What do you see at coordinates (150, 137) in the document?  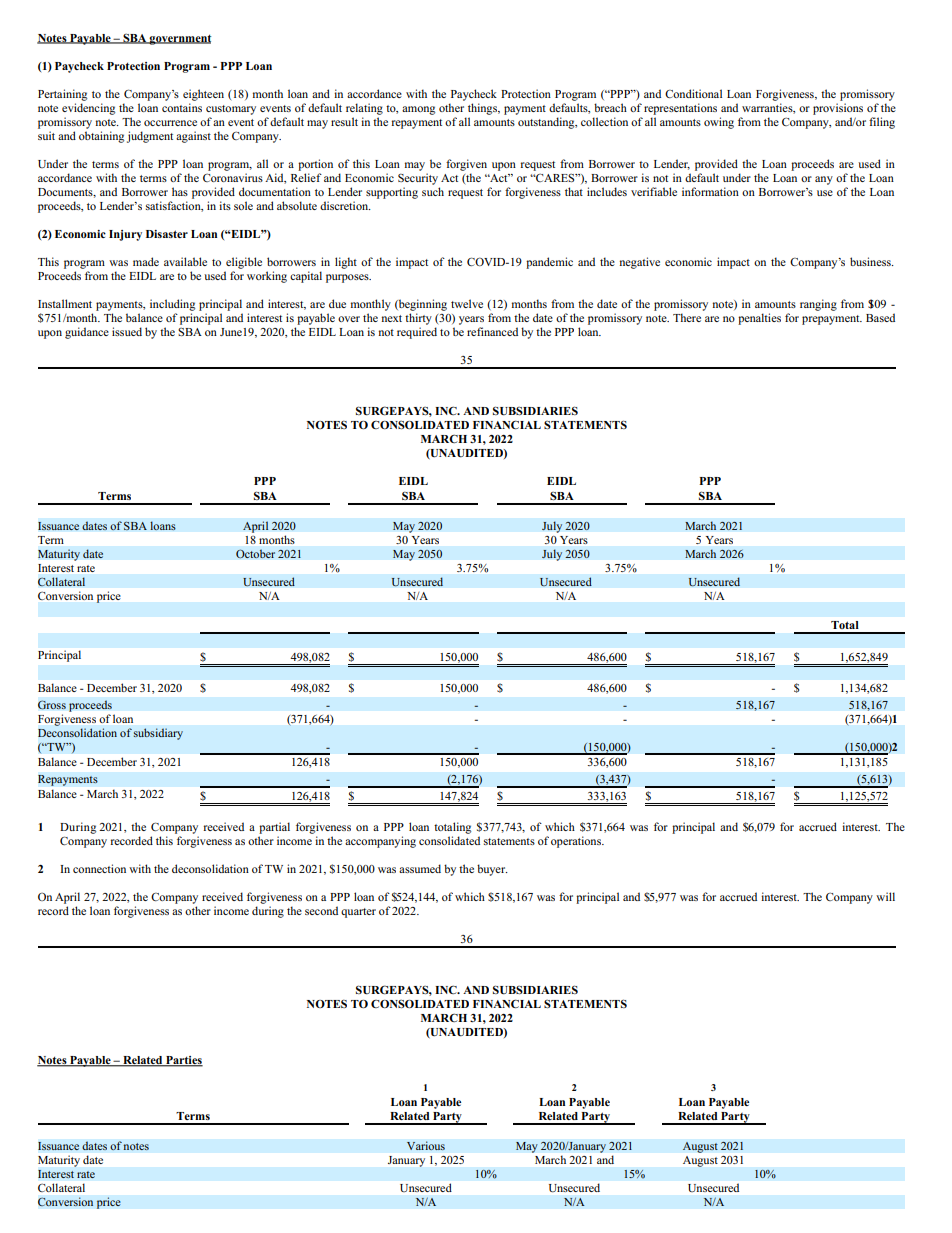 I see `judgment` at bounding box center [150, 137].
